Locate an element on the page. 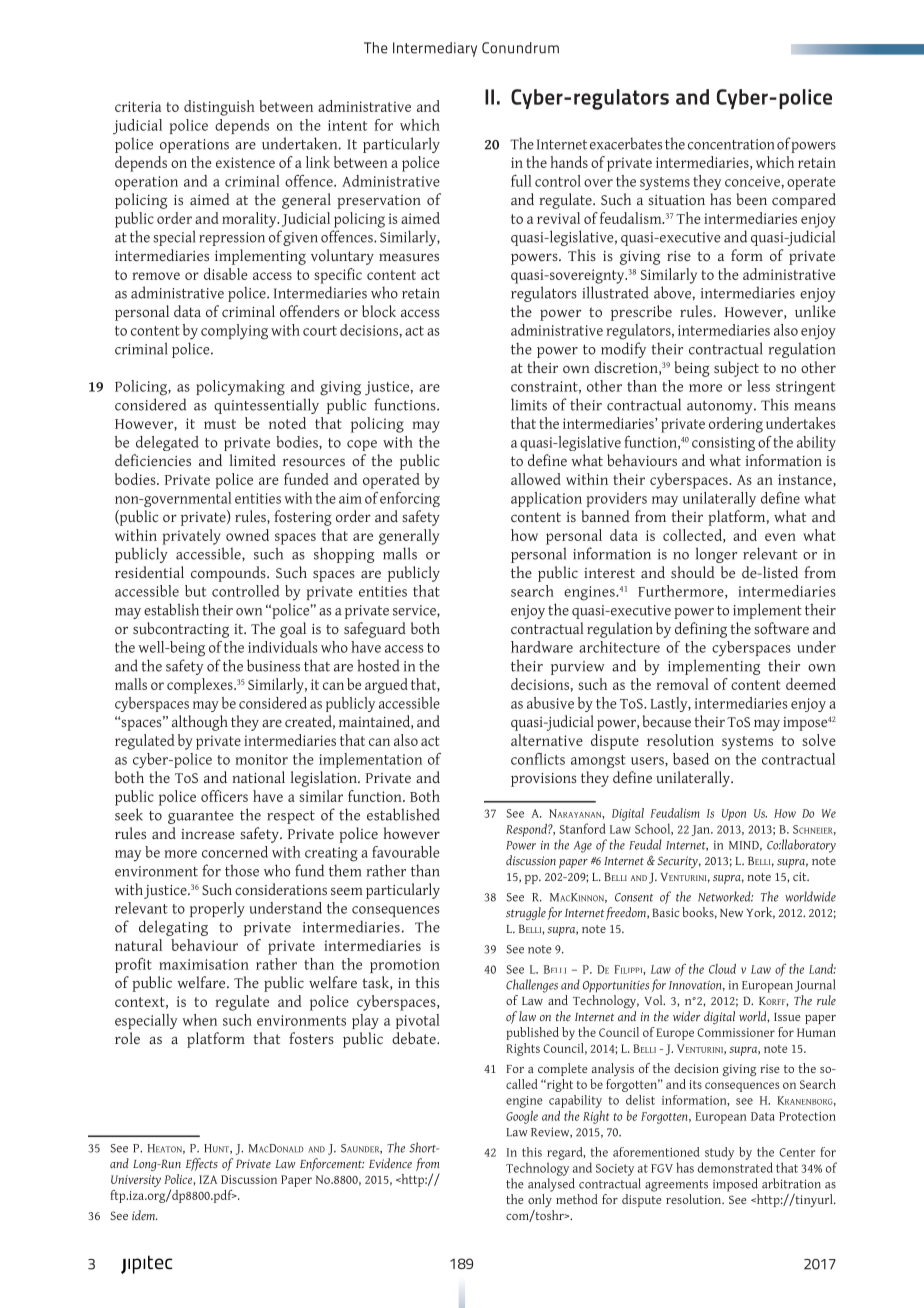 The height and width of the page is (1308, 924). allowed is located at coordinates (536, 479).
